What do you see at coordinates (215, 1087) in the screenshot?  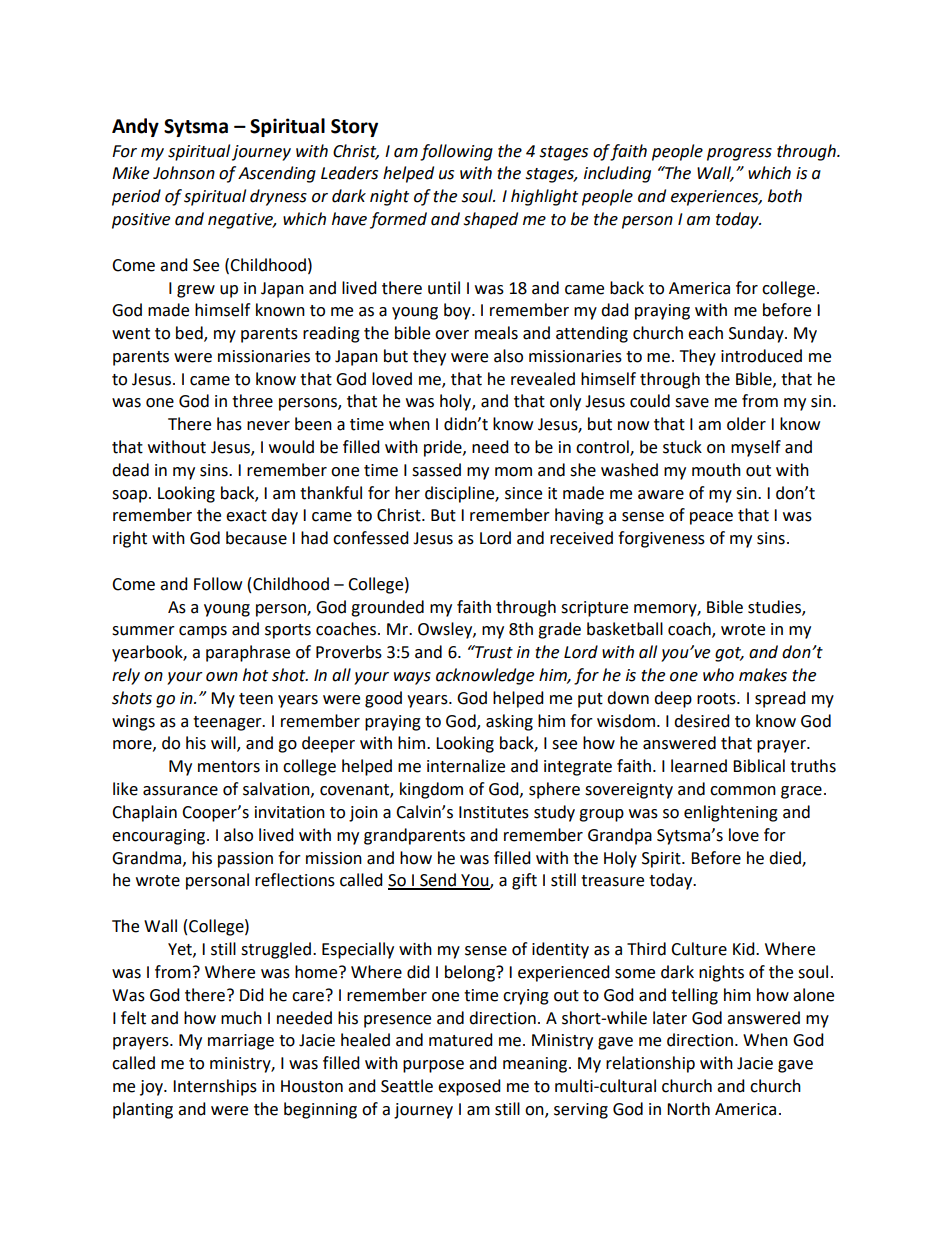 I see `Internships` at bounding box center [215, 1087].
